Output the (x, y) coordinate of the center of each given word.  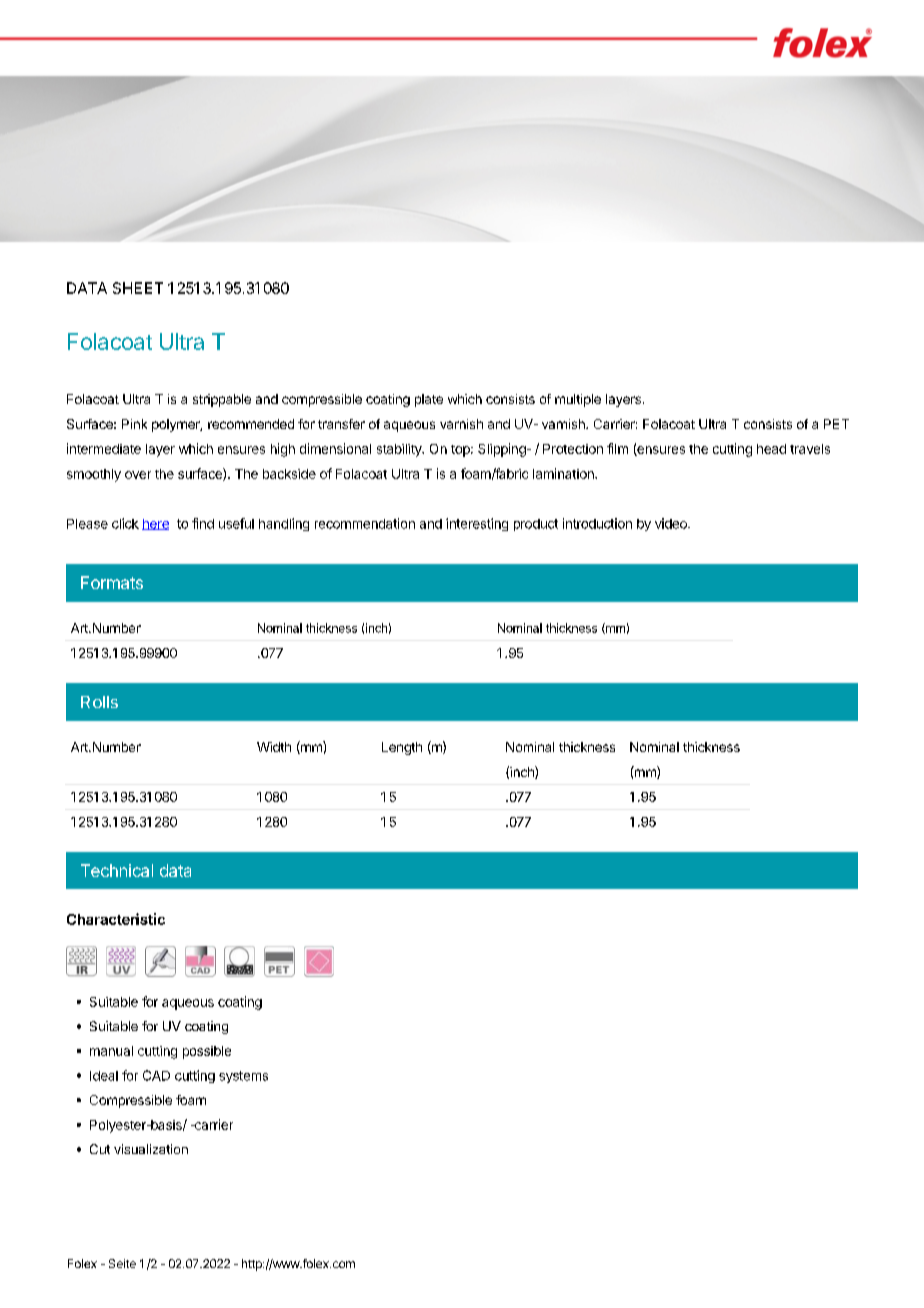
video (672, 523)
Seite (122, 1263)
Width (274, 747)
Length (402, 748)
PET (836, 424)
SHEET (138, 288)
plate (429, 400)
